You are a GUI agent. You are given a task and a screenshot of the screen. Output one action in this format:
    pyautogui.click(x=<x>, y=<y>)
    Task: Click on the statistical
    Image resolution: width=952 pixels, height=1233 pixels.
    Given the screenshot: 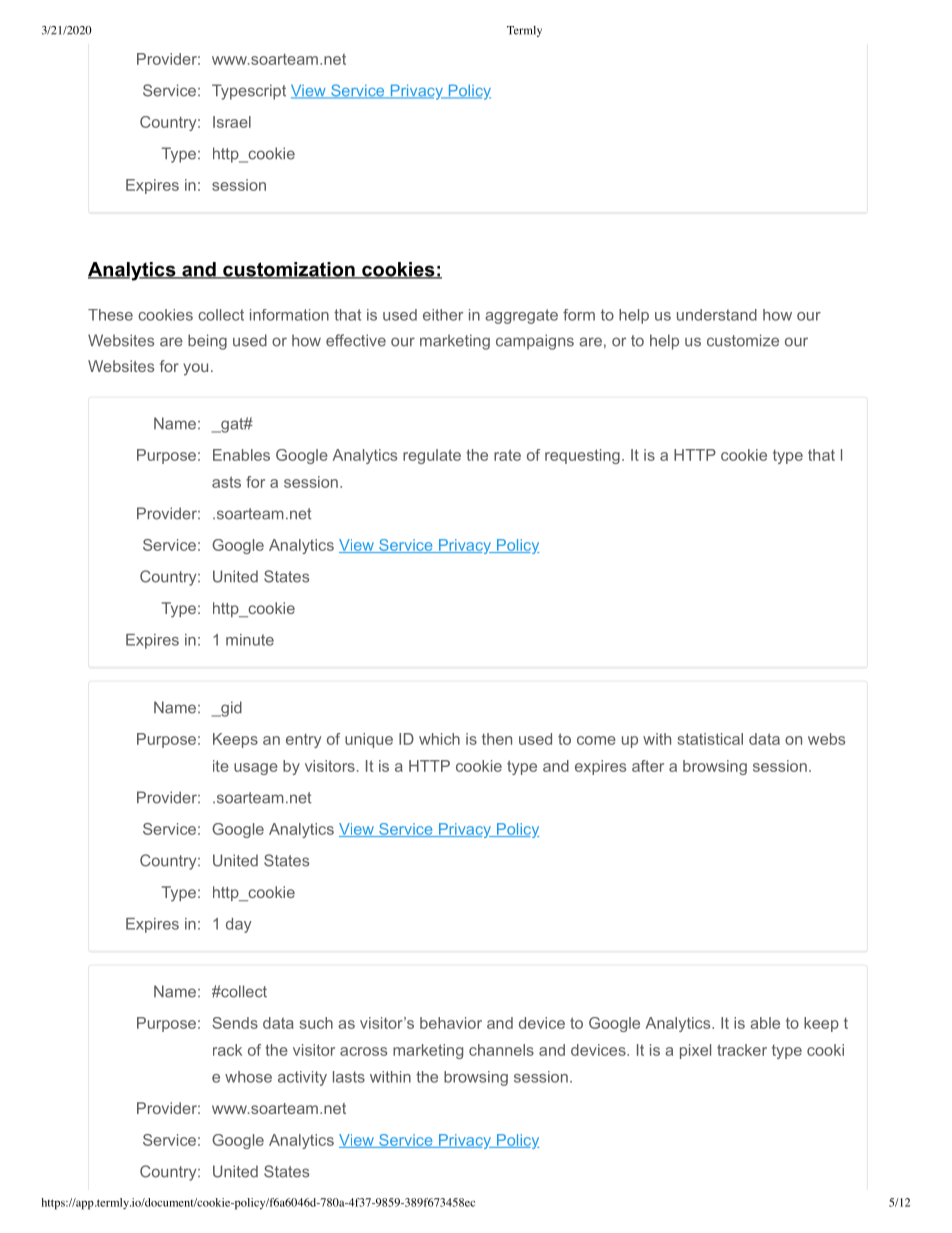 What is the action you would take?
    pyautogui.click(x=710, y=739)
